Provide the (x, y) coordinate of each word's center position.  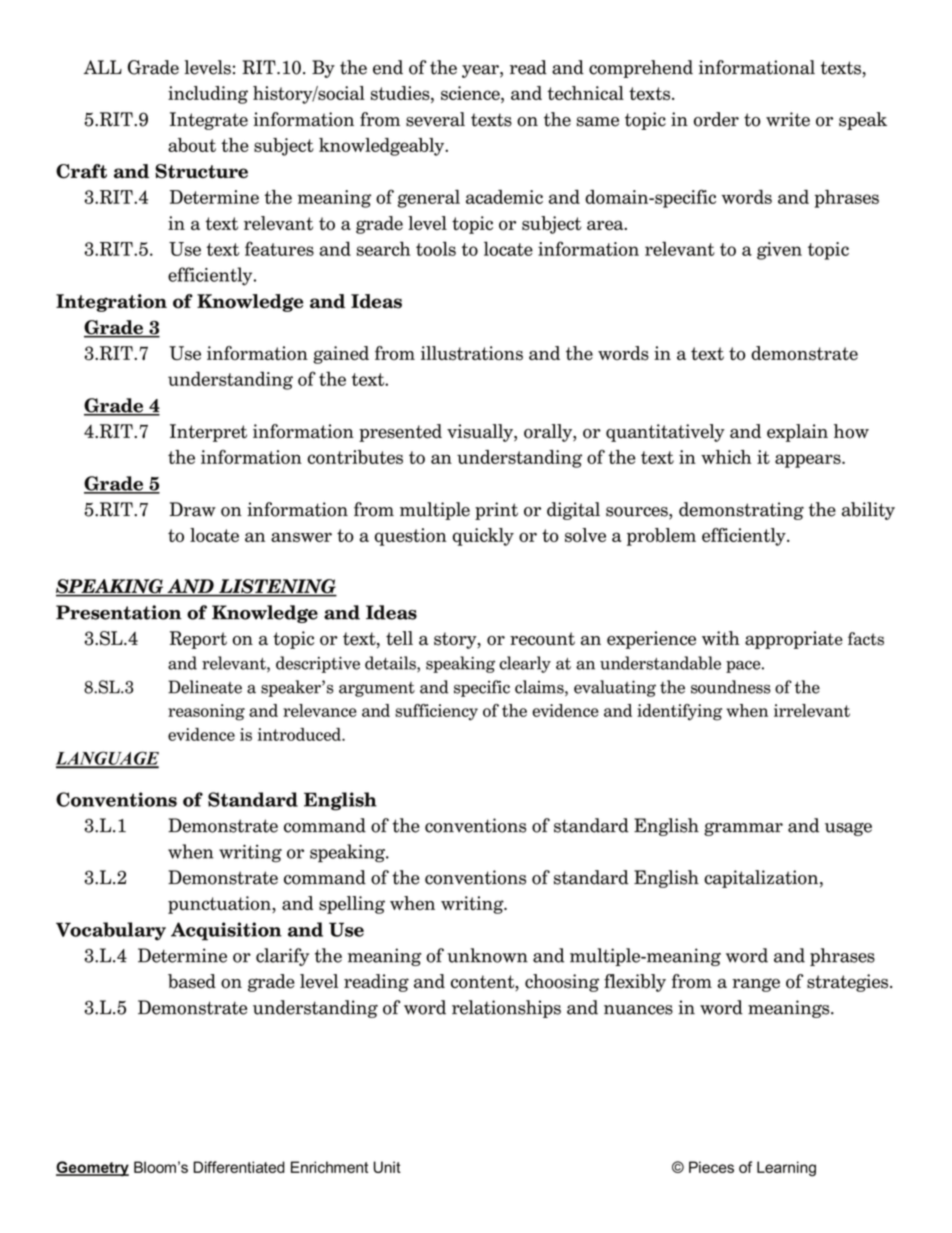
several (435, 119)
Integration (111, 303)
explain (797, 433)
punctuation (220, 905)
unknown (487, 955)
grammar (743, 829)
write (788, 119)
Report (198, 640)
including (208, 95)
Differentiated (239, 1167)
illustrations (472, 353)
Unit (387, 1167)
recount (542, 639)
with (721, 638)
